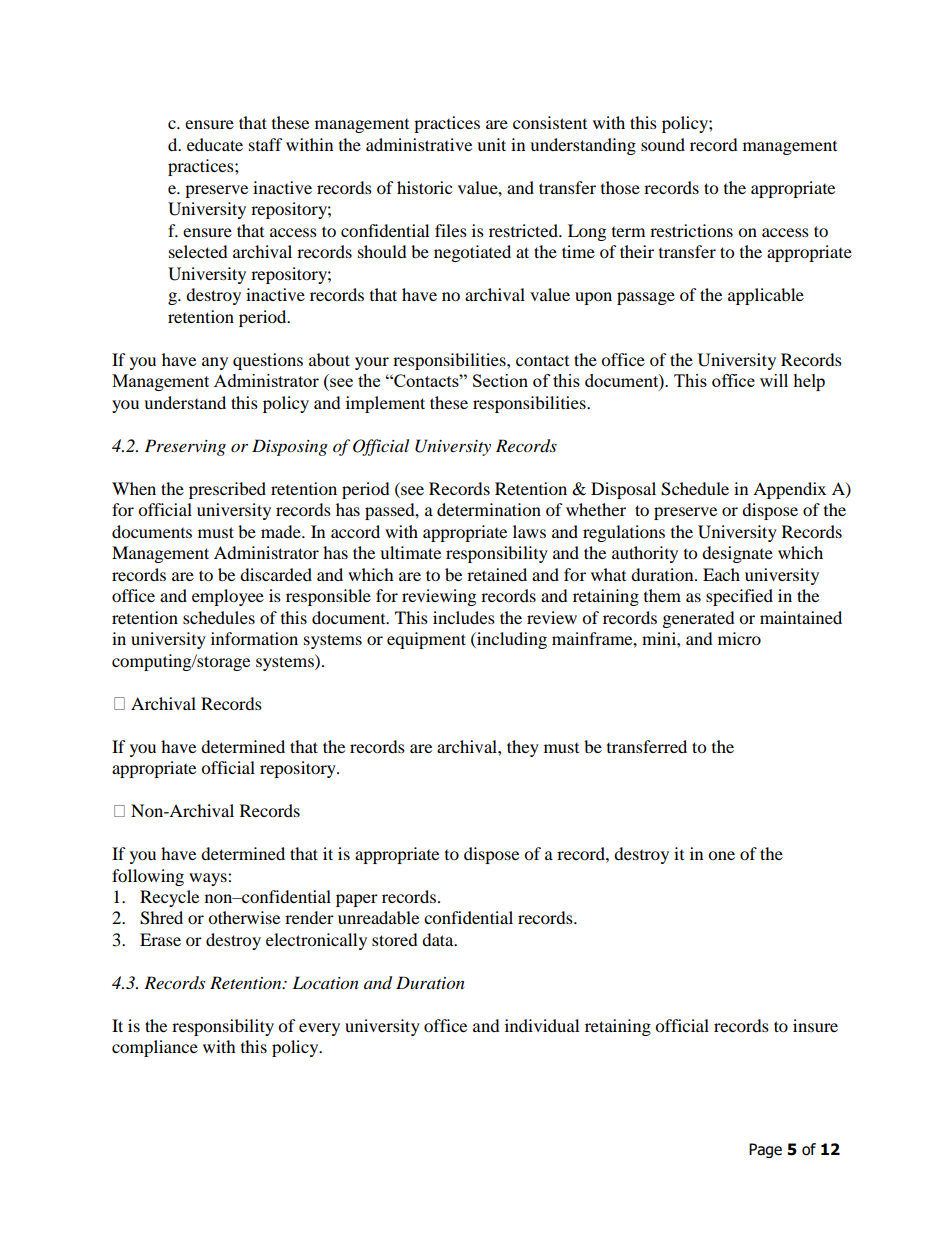 This screenshot has width=952, height=1233. What do you see at coordinates (789, 490) in the screenshot?
I see `Appendix` at bounding box center [789, 490].
